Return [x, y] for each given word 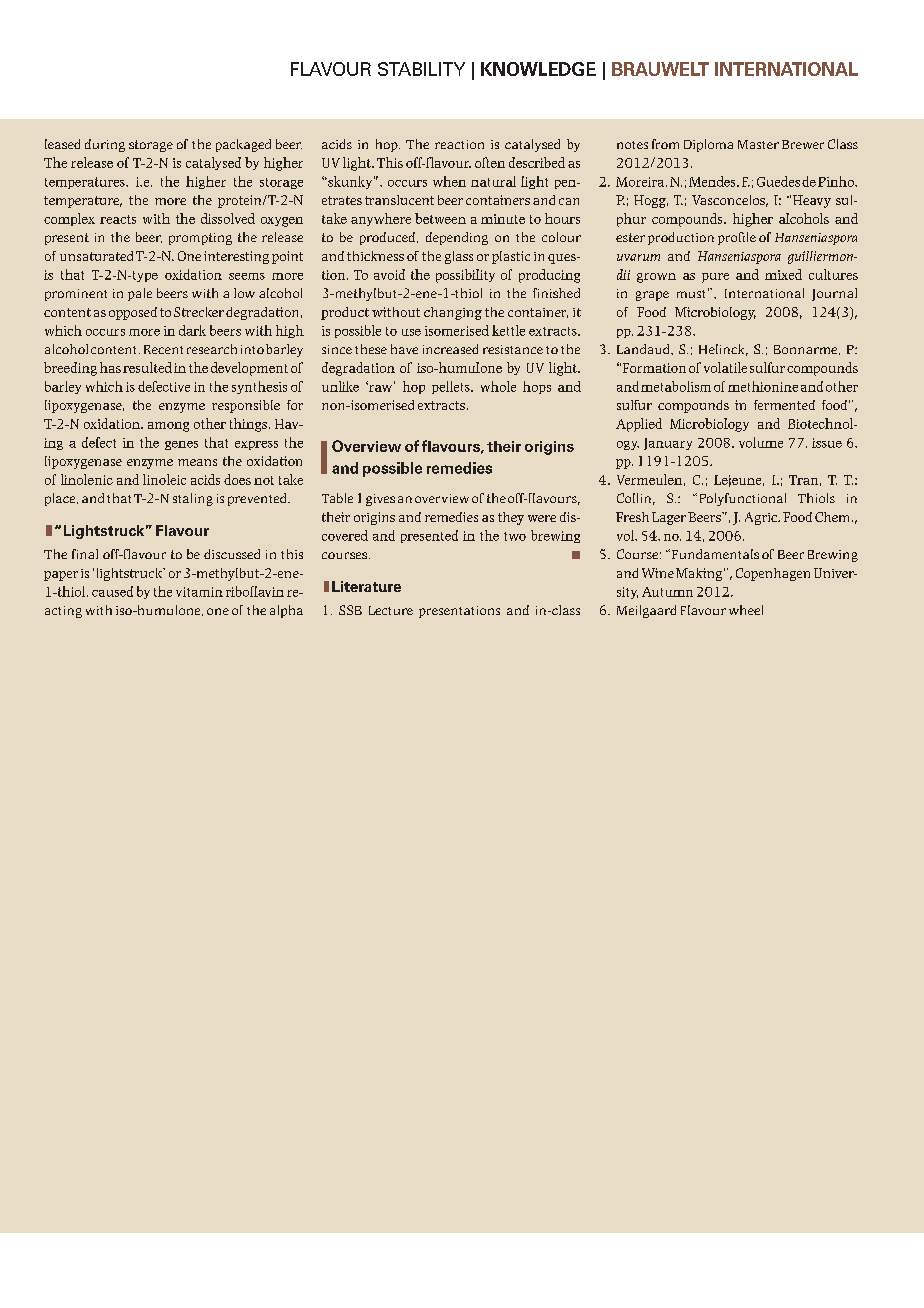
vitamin [199, 592]
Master [758, 144]
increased [450, 349]
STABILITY [421, 69]
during [105, 145]
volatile [725, 367]
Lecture [391, 610]
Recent [163, 349]
